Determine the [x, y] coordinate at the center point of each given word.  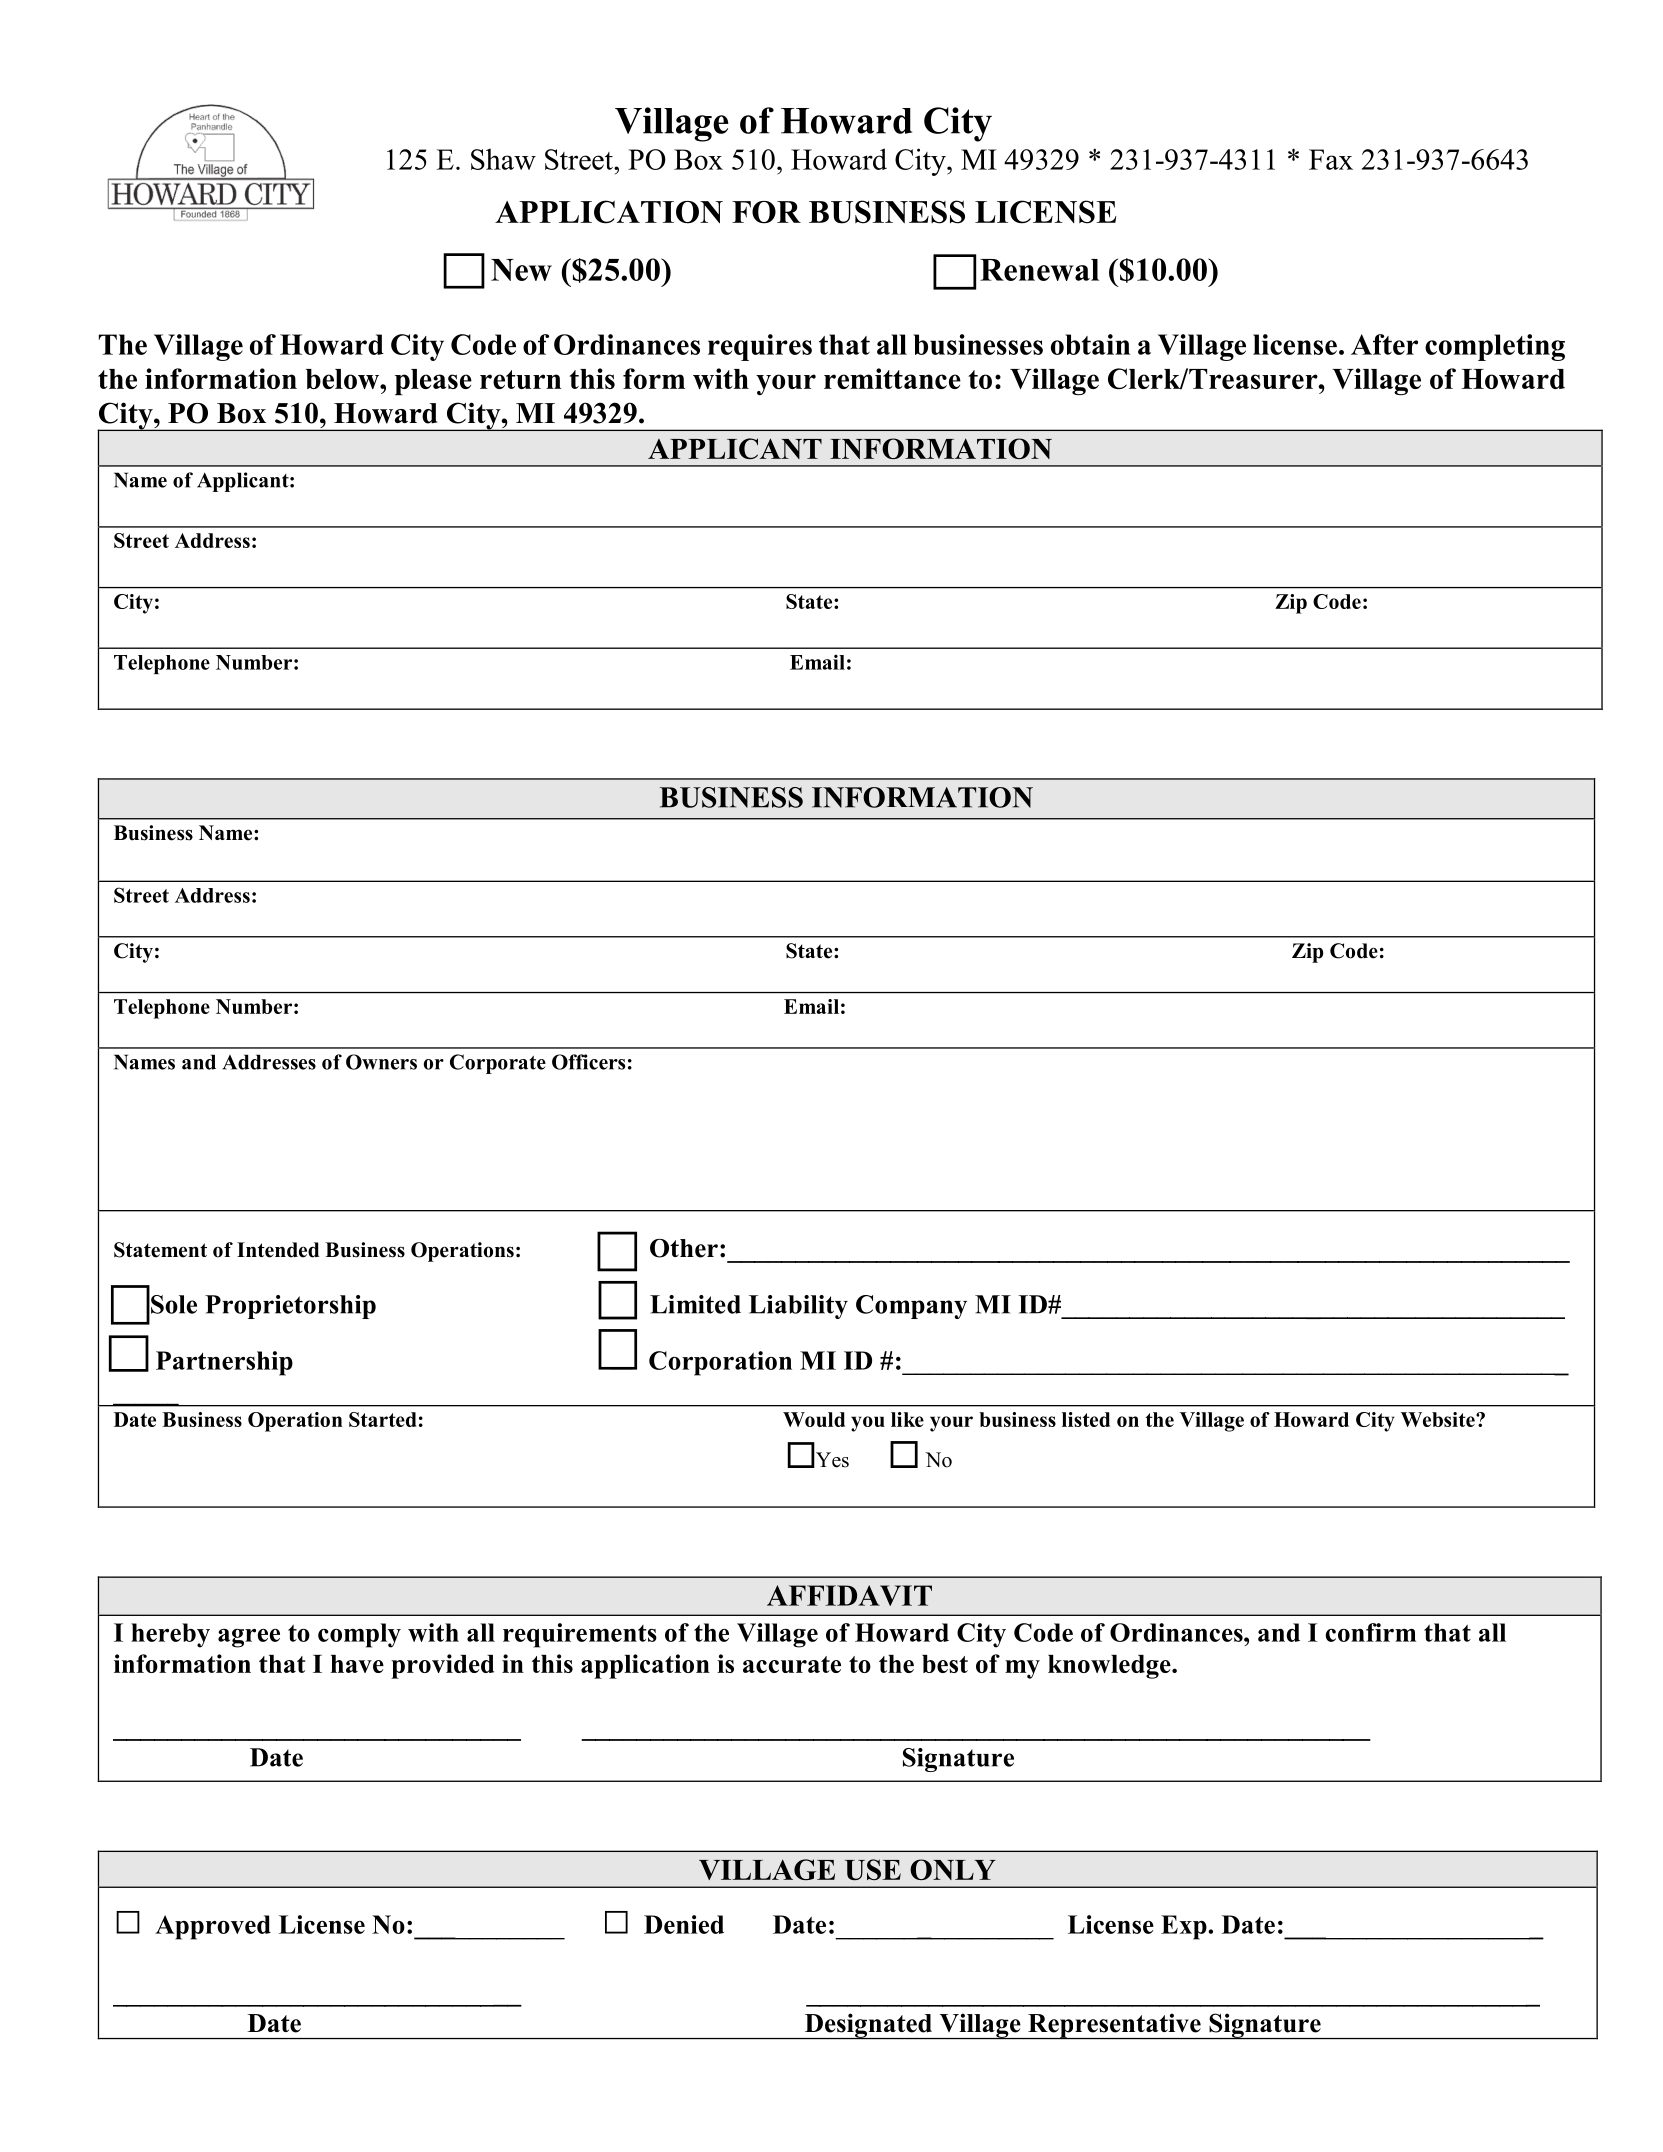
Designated [868, 2026]
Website [1439, 1419]
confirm [1370, 1632]
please [433, 382]
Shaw [503, 159]
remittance [892, 378]
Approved [213, 1927]
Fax [1331, 159]
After [1384, 344]
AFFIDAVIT [849, 1595]
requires [760, 347]
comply [359, 1635]
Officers [588, 1062]
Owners [381, 1062]
